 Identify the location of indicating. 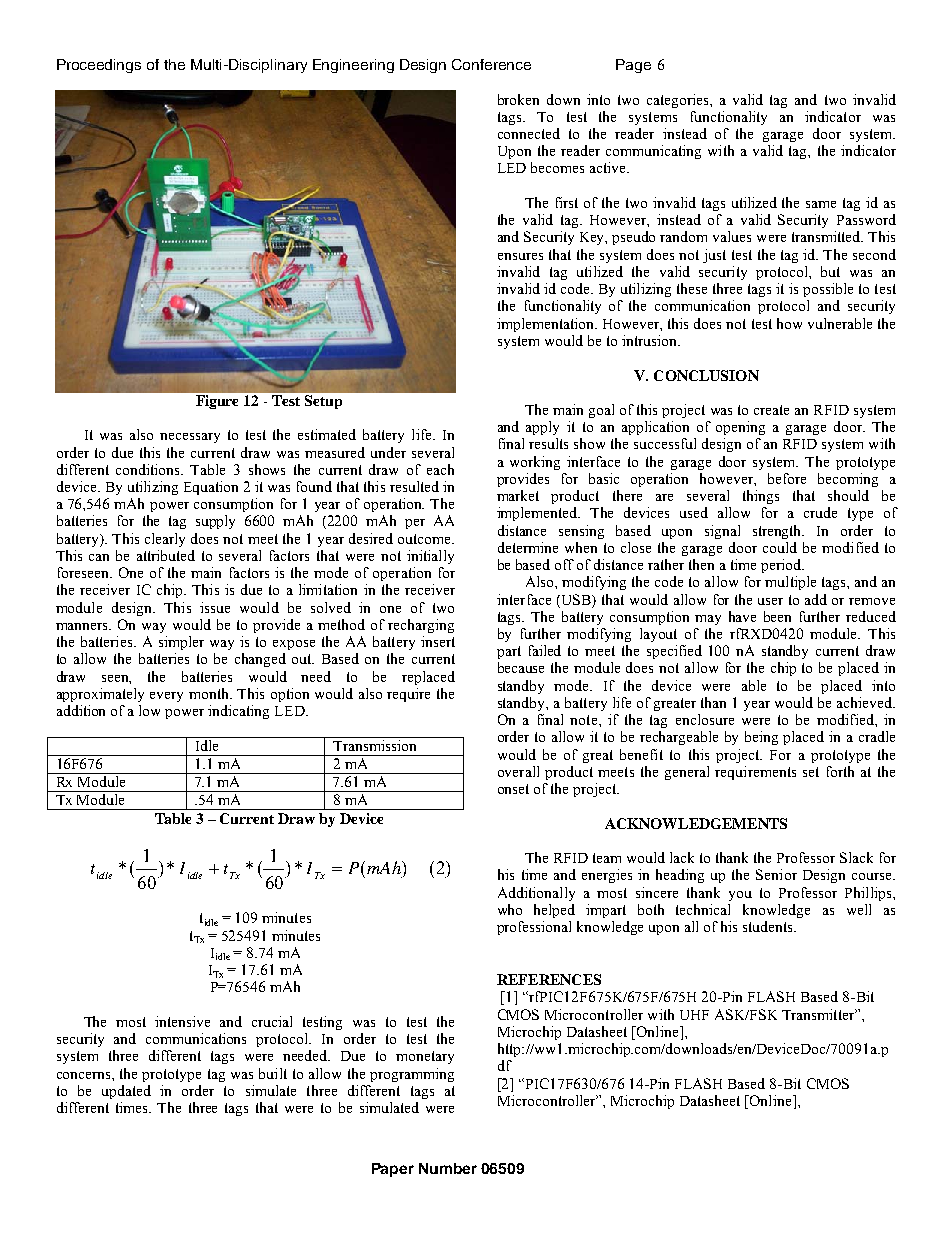
(238, 712).
